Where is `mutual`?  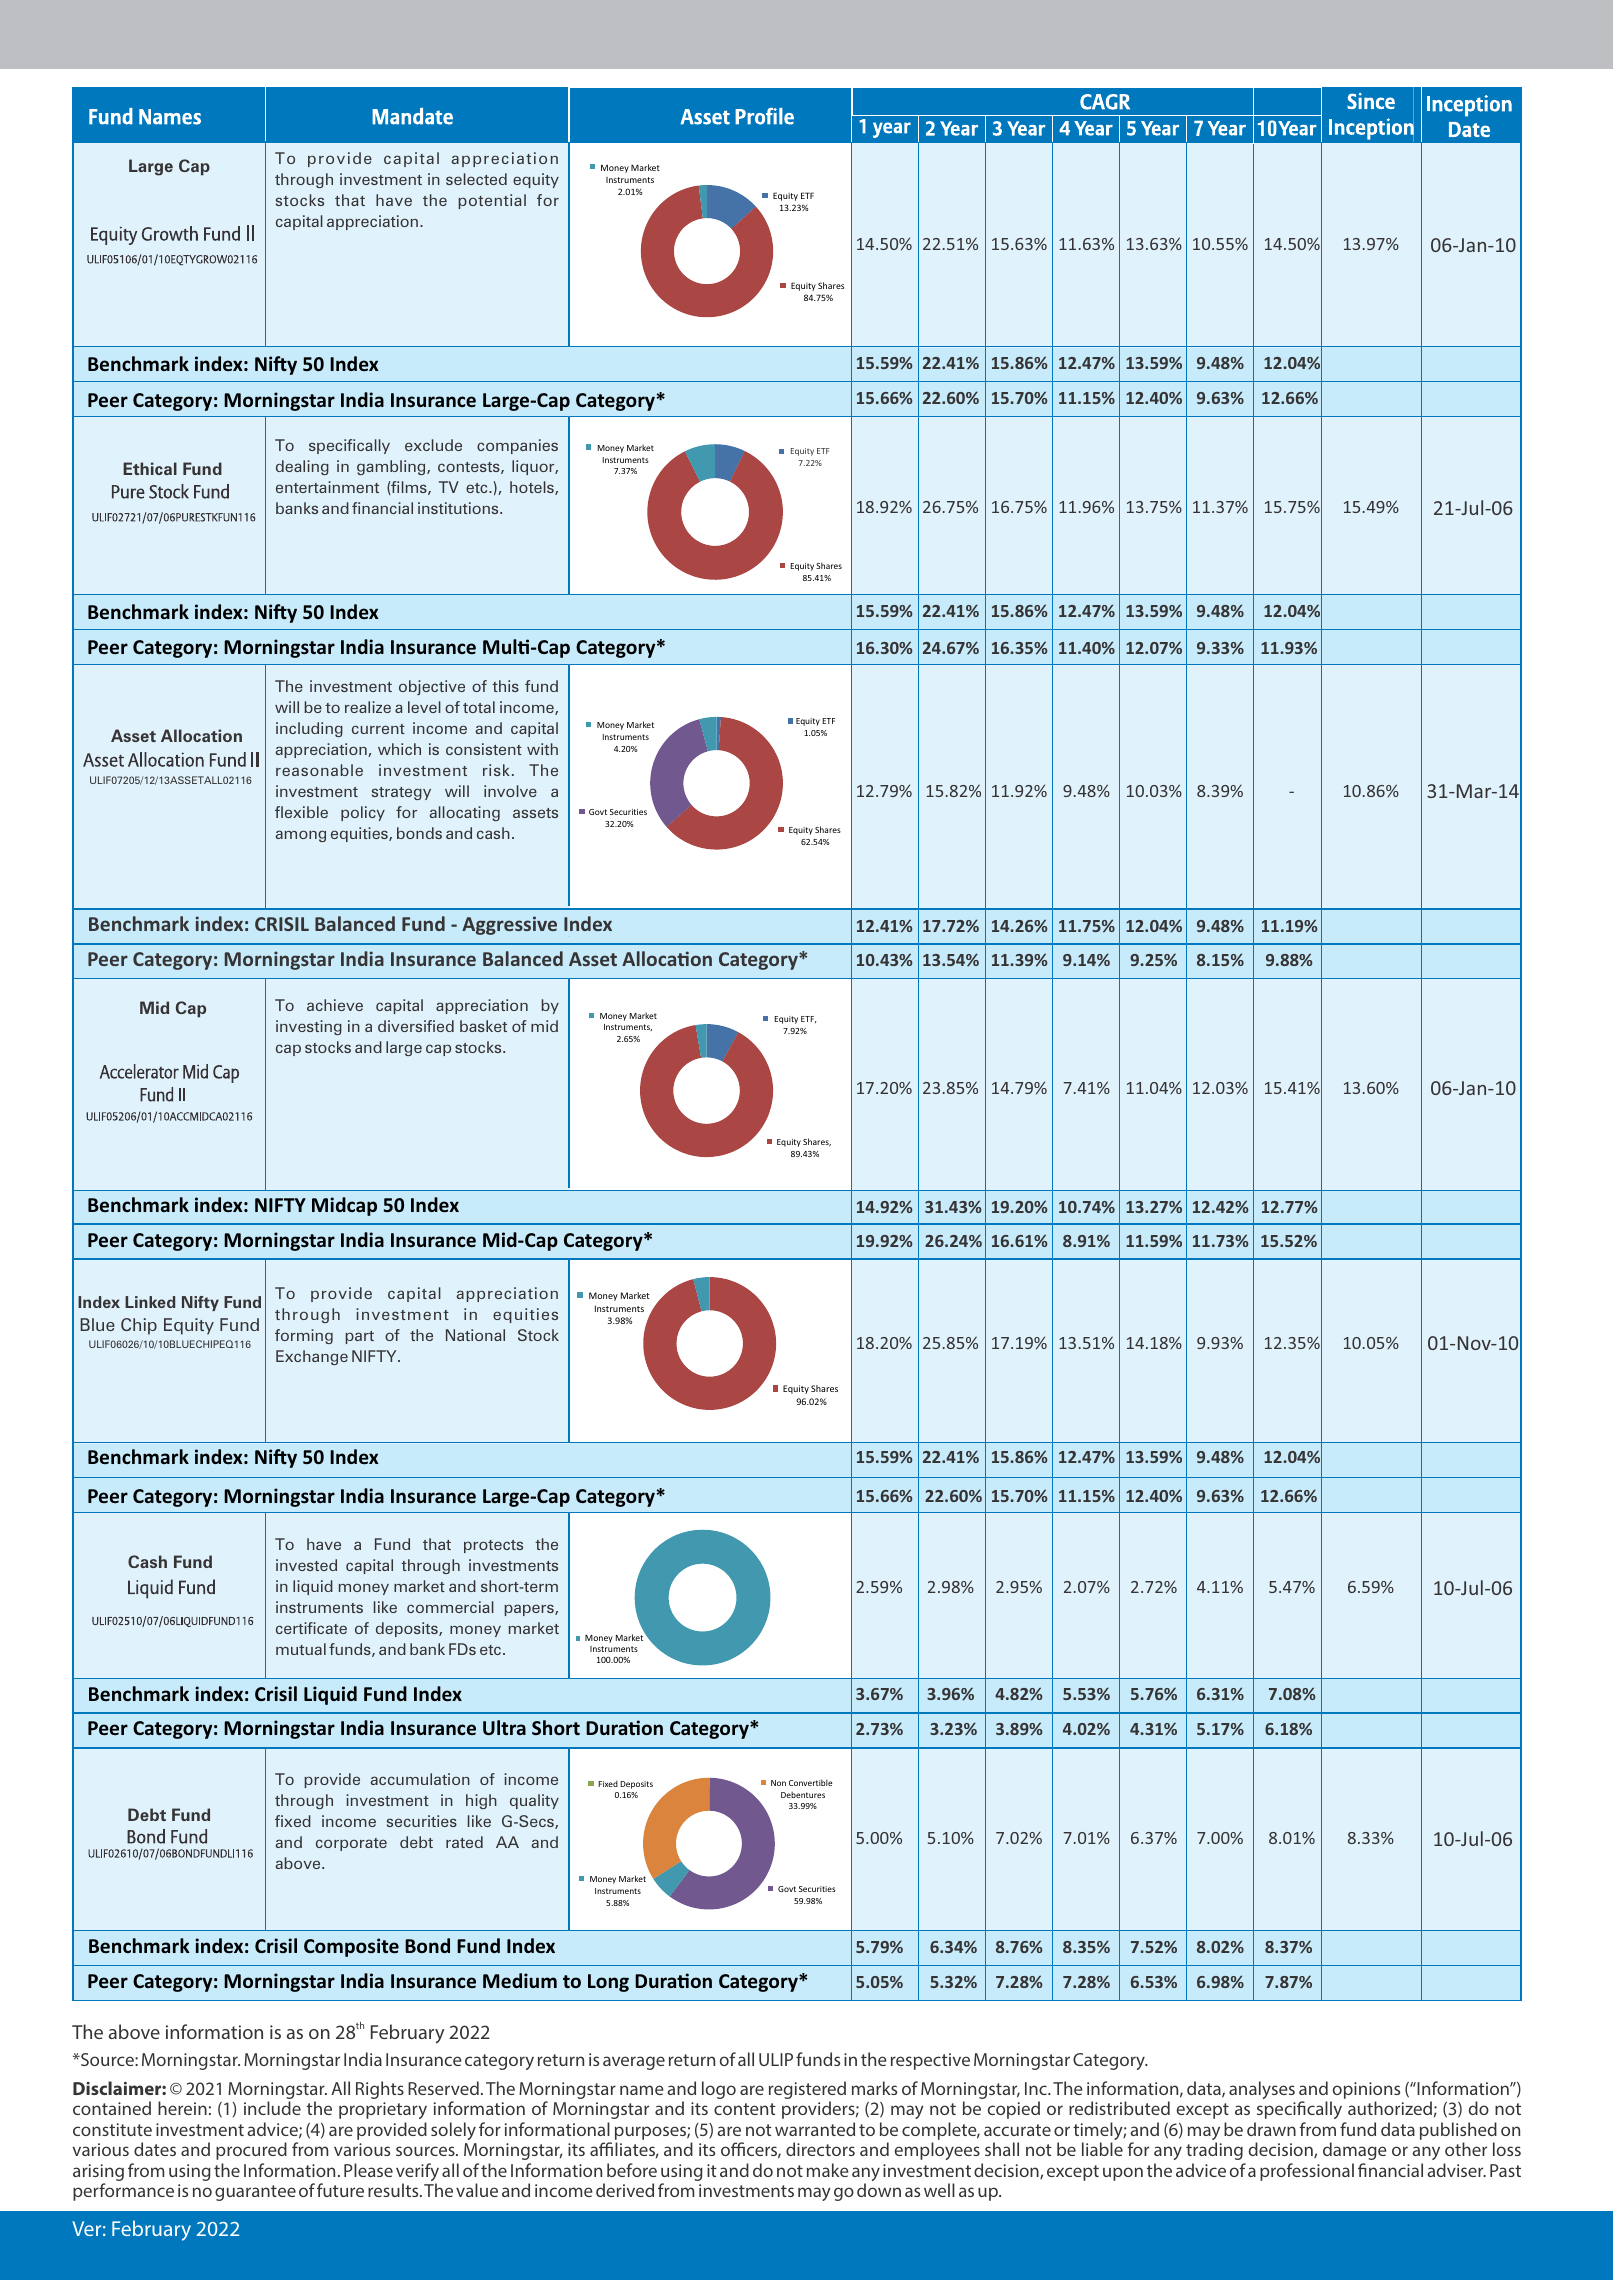 mutual is located at coordinates (301, 1649).
